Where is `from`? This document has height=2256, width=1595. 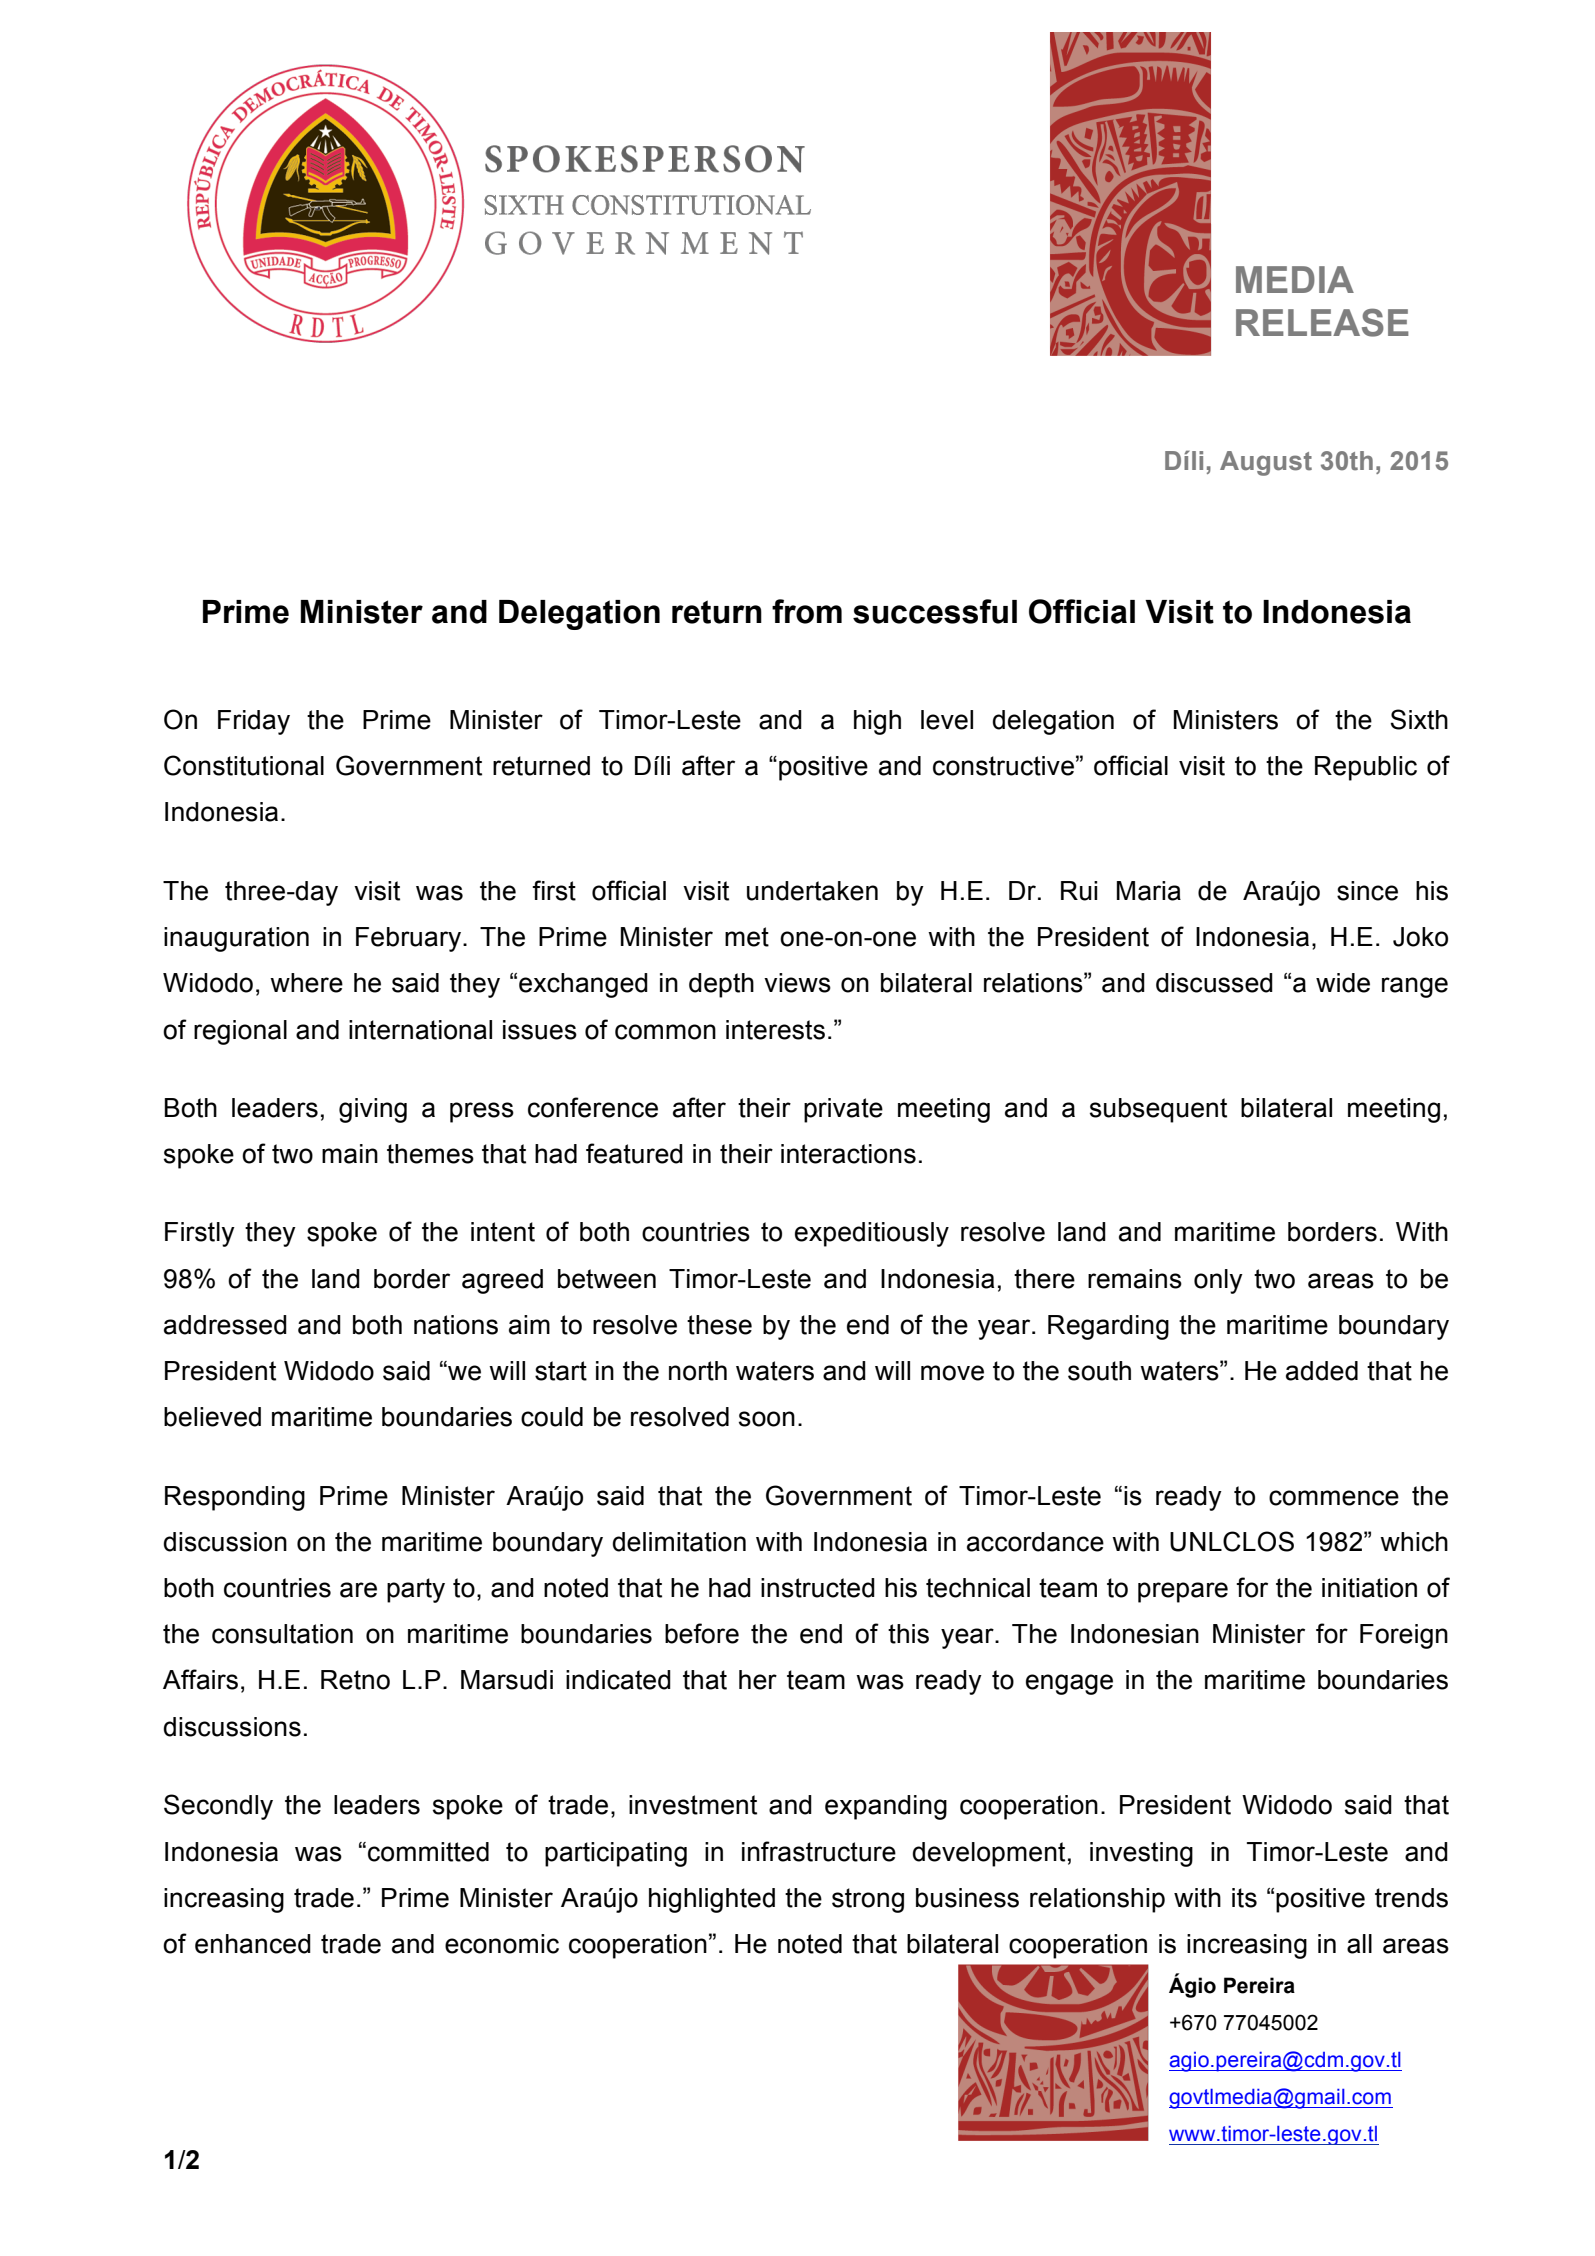
from is located at coordinates (807, 611).
